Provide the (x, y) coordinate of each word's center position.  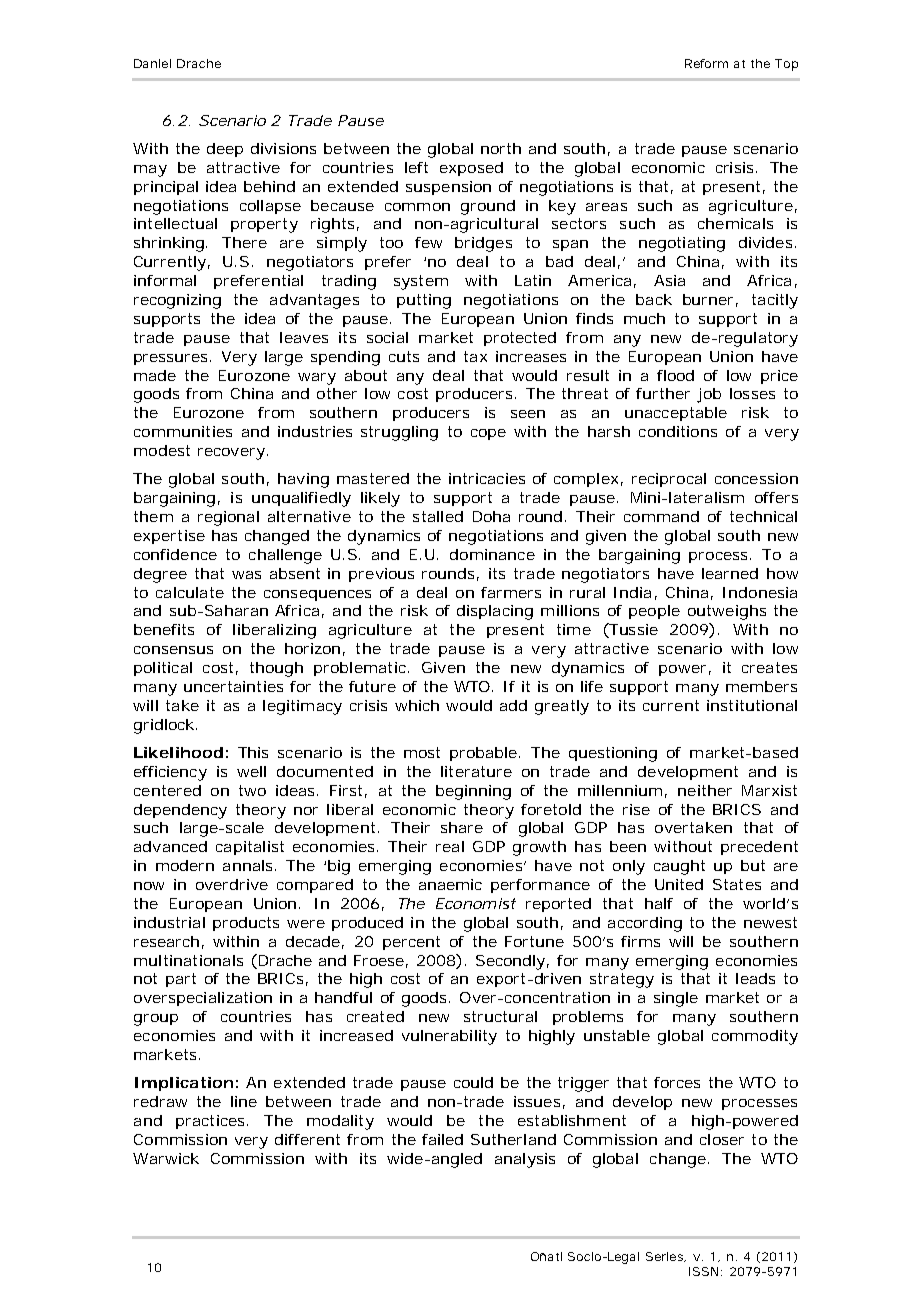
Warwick (166, 1158)
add (513, 705)
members (761, 686)
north (501, 148)
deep (225, 150)
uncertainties (233, 686)
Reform (706, 63)
